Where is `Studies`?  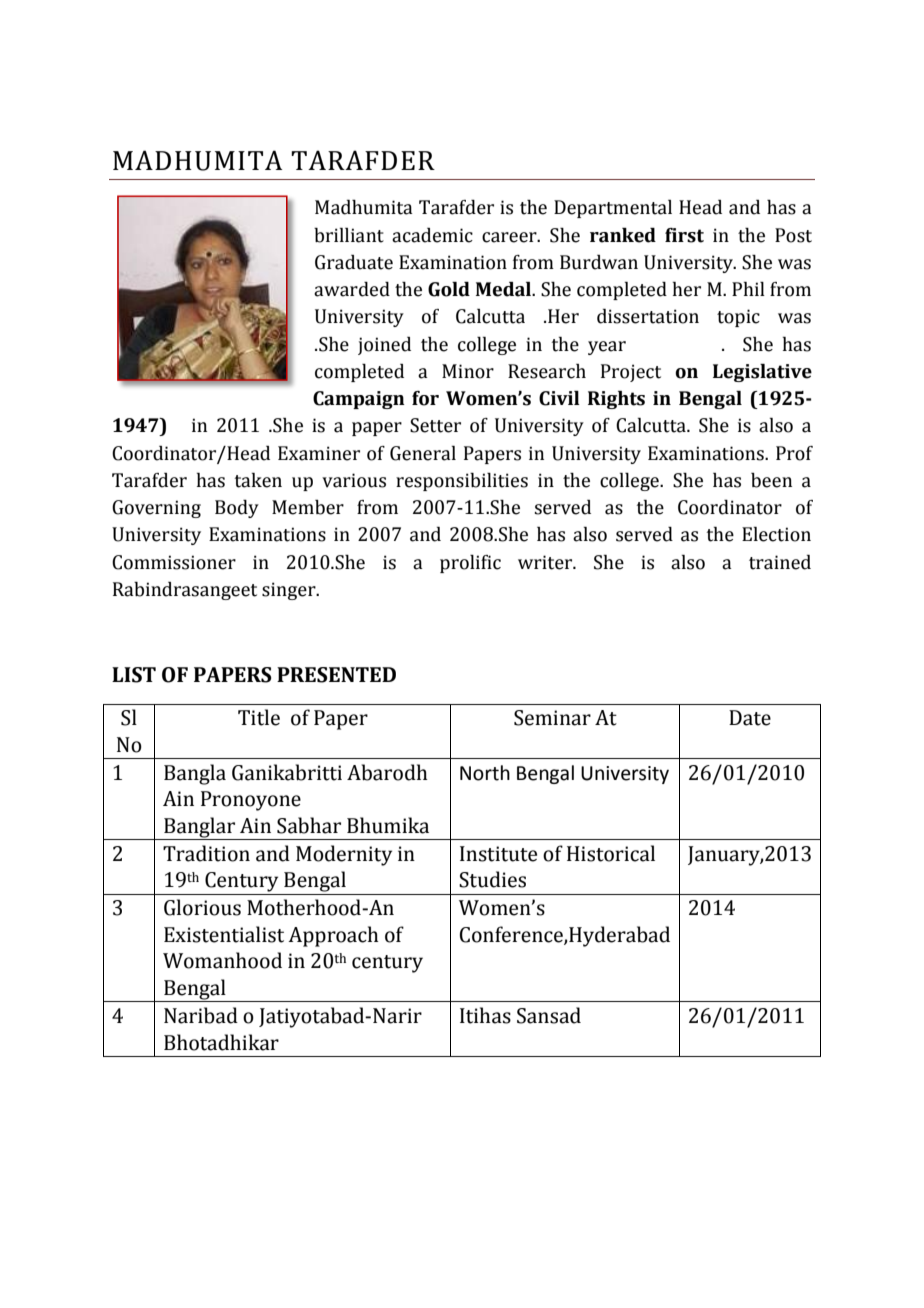
Studies is located at coordinates (492, 879).
